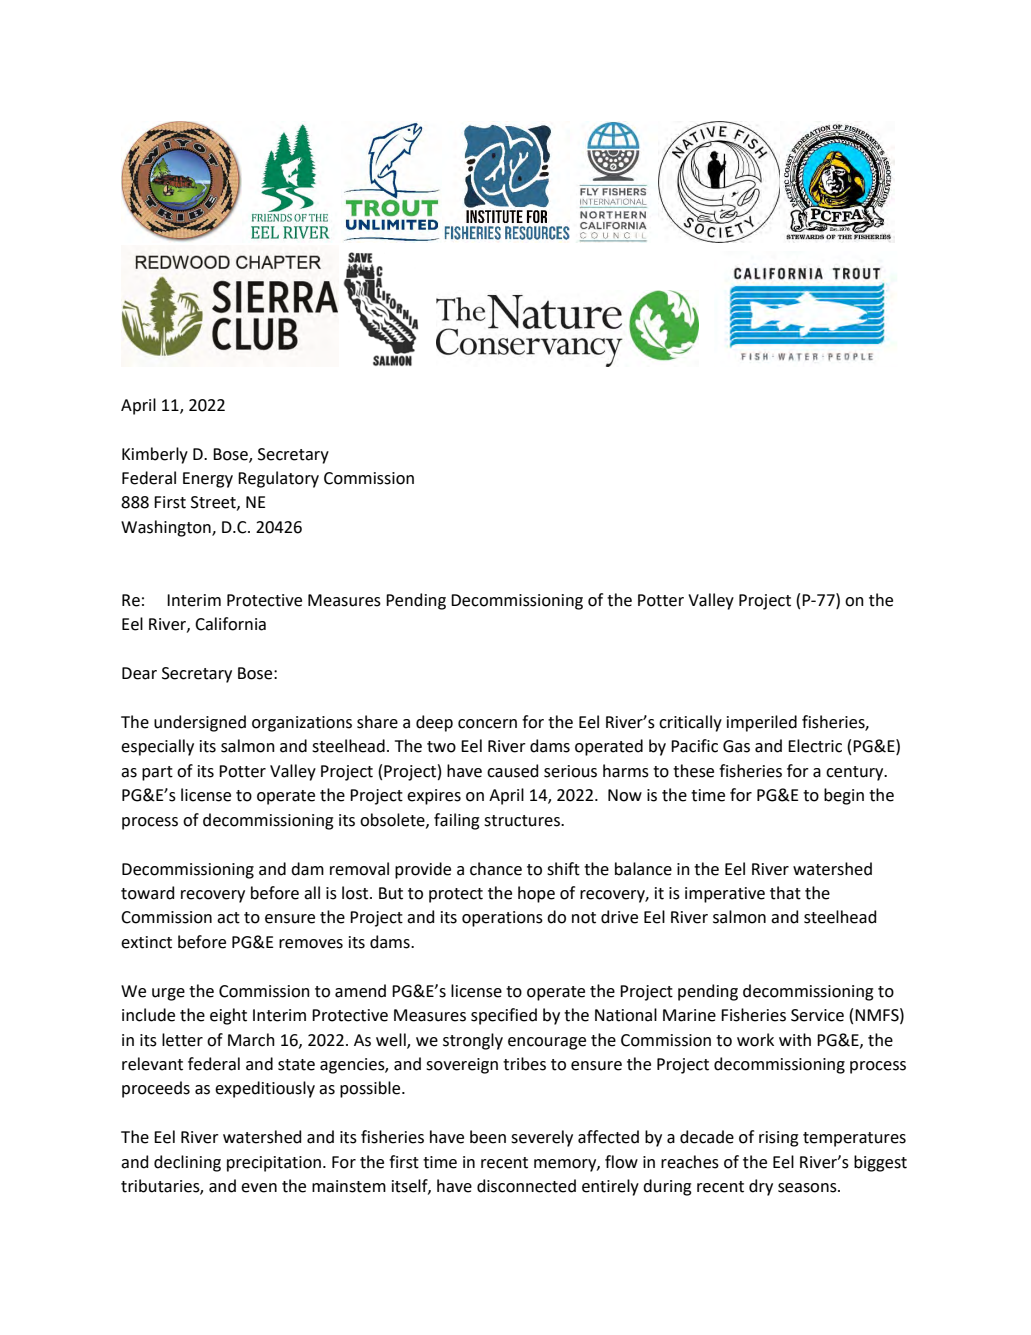 This screenshot has height=1335, width=1031. I want to click on imperiled, so click(762, 723).
